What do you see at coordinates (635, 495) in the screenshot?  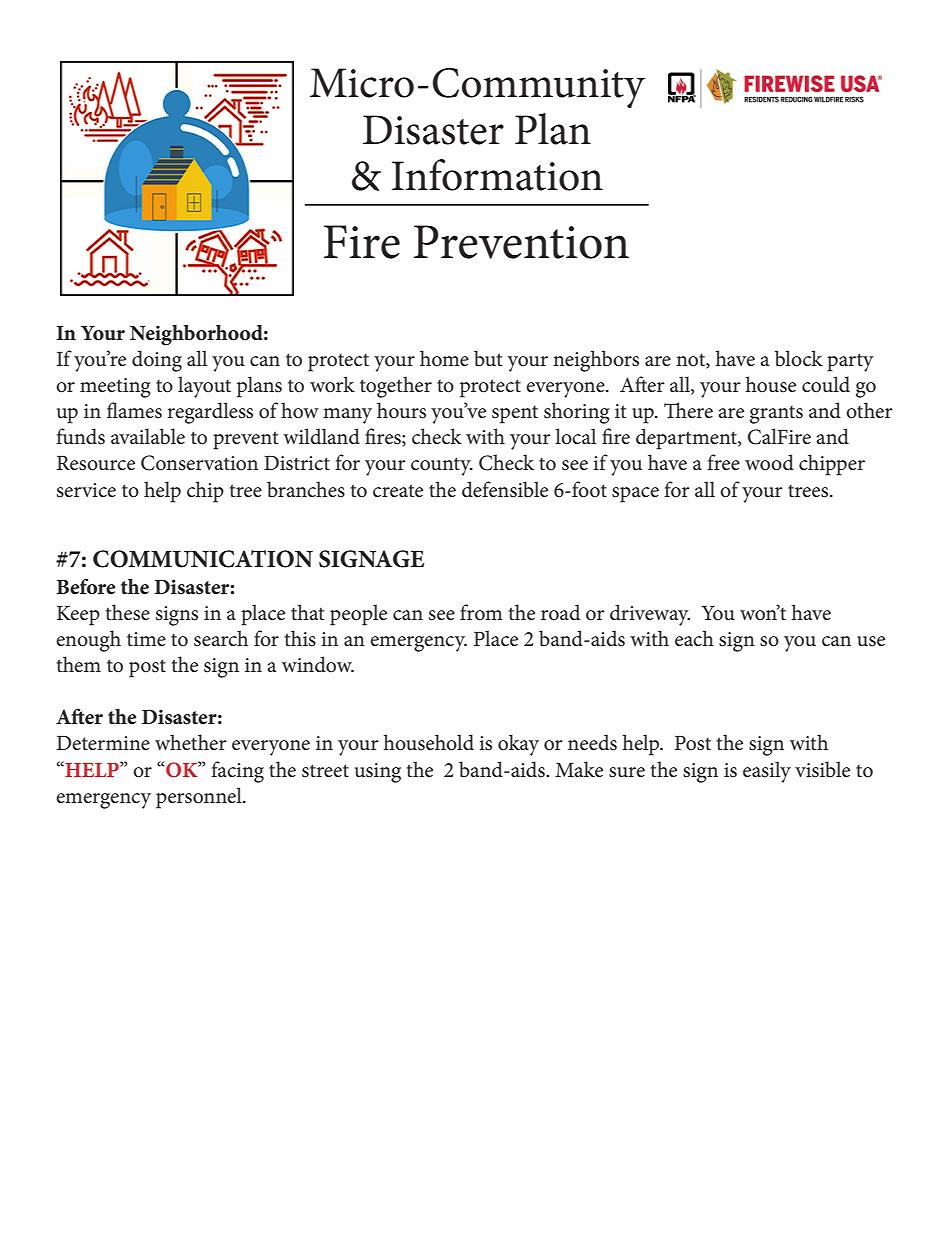 I see `space` at bounding box center [635, 495].
